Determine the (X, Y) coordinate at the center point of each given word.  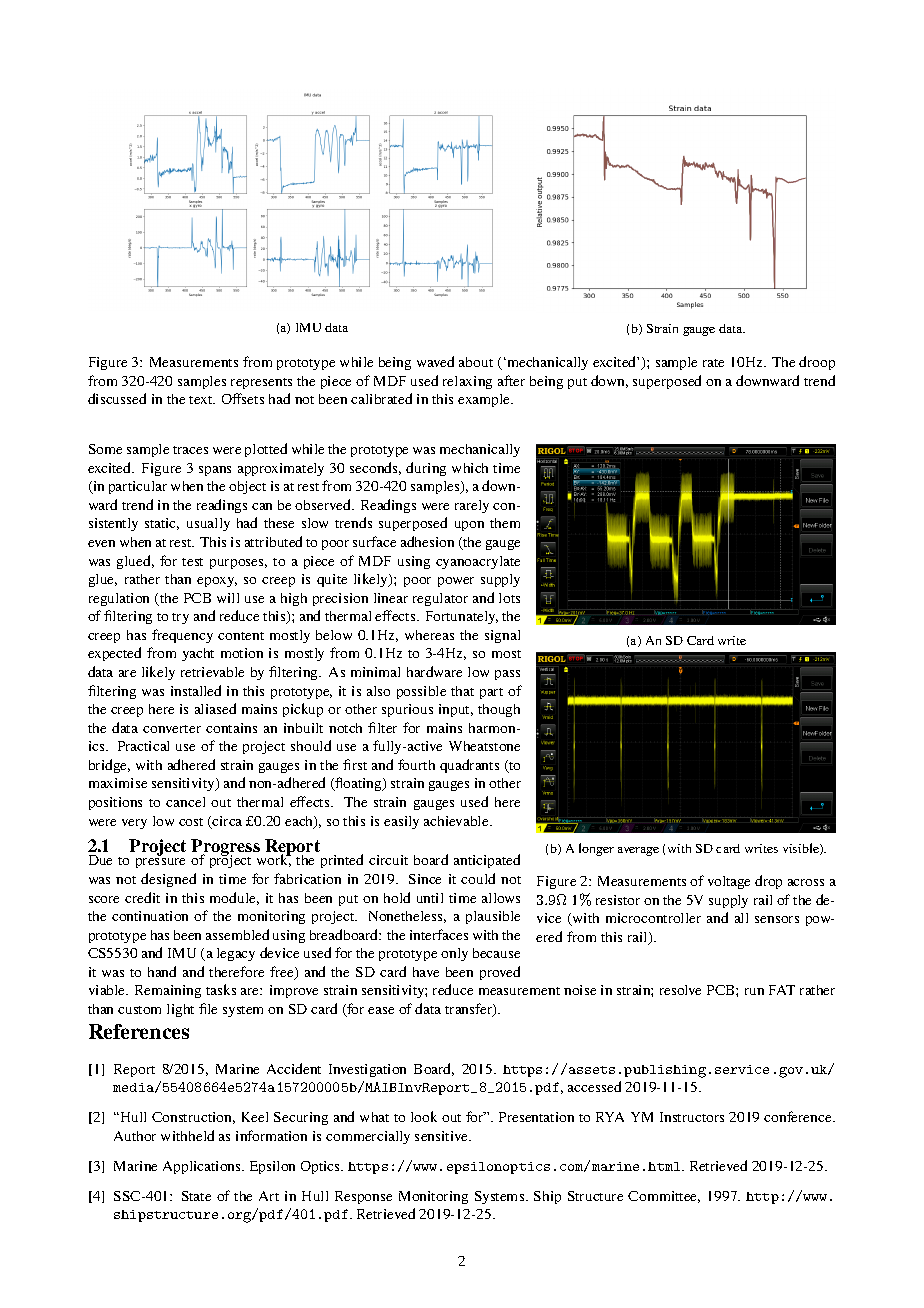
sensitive (443, 1136)
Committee (664, 1197)
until (430, 898)
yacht (198, 654)
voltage (729, 882)
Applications (203, 1167)
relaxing (467, 382)
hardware (434, 671)
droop (817, 363)
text (202, 400)
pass (507, 675)
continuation (150, 916)
